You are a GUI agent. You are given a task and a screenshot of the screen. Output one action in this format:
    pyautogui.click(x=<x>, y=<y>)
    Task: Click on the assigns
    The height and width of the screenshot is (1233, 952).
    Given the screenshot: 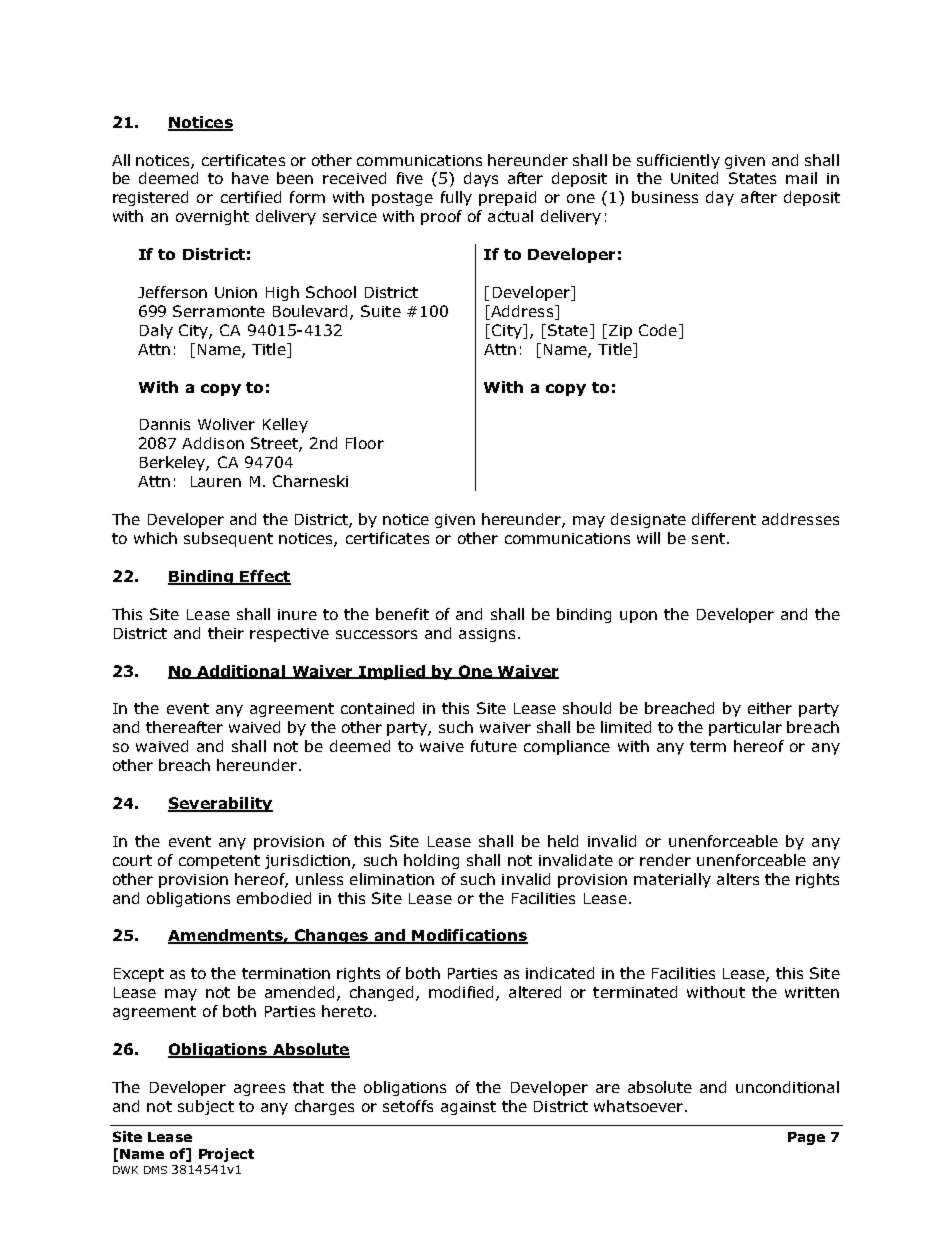 What is the action you would take?
    pyautogui.click(x=487, y=635)
